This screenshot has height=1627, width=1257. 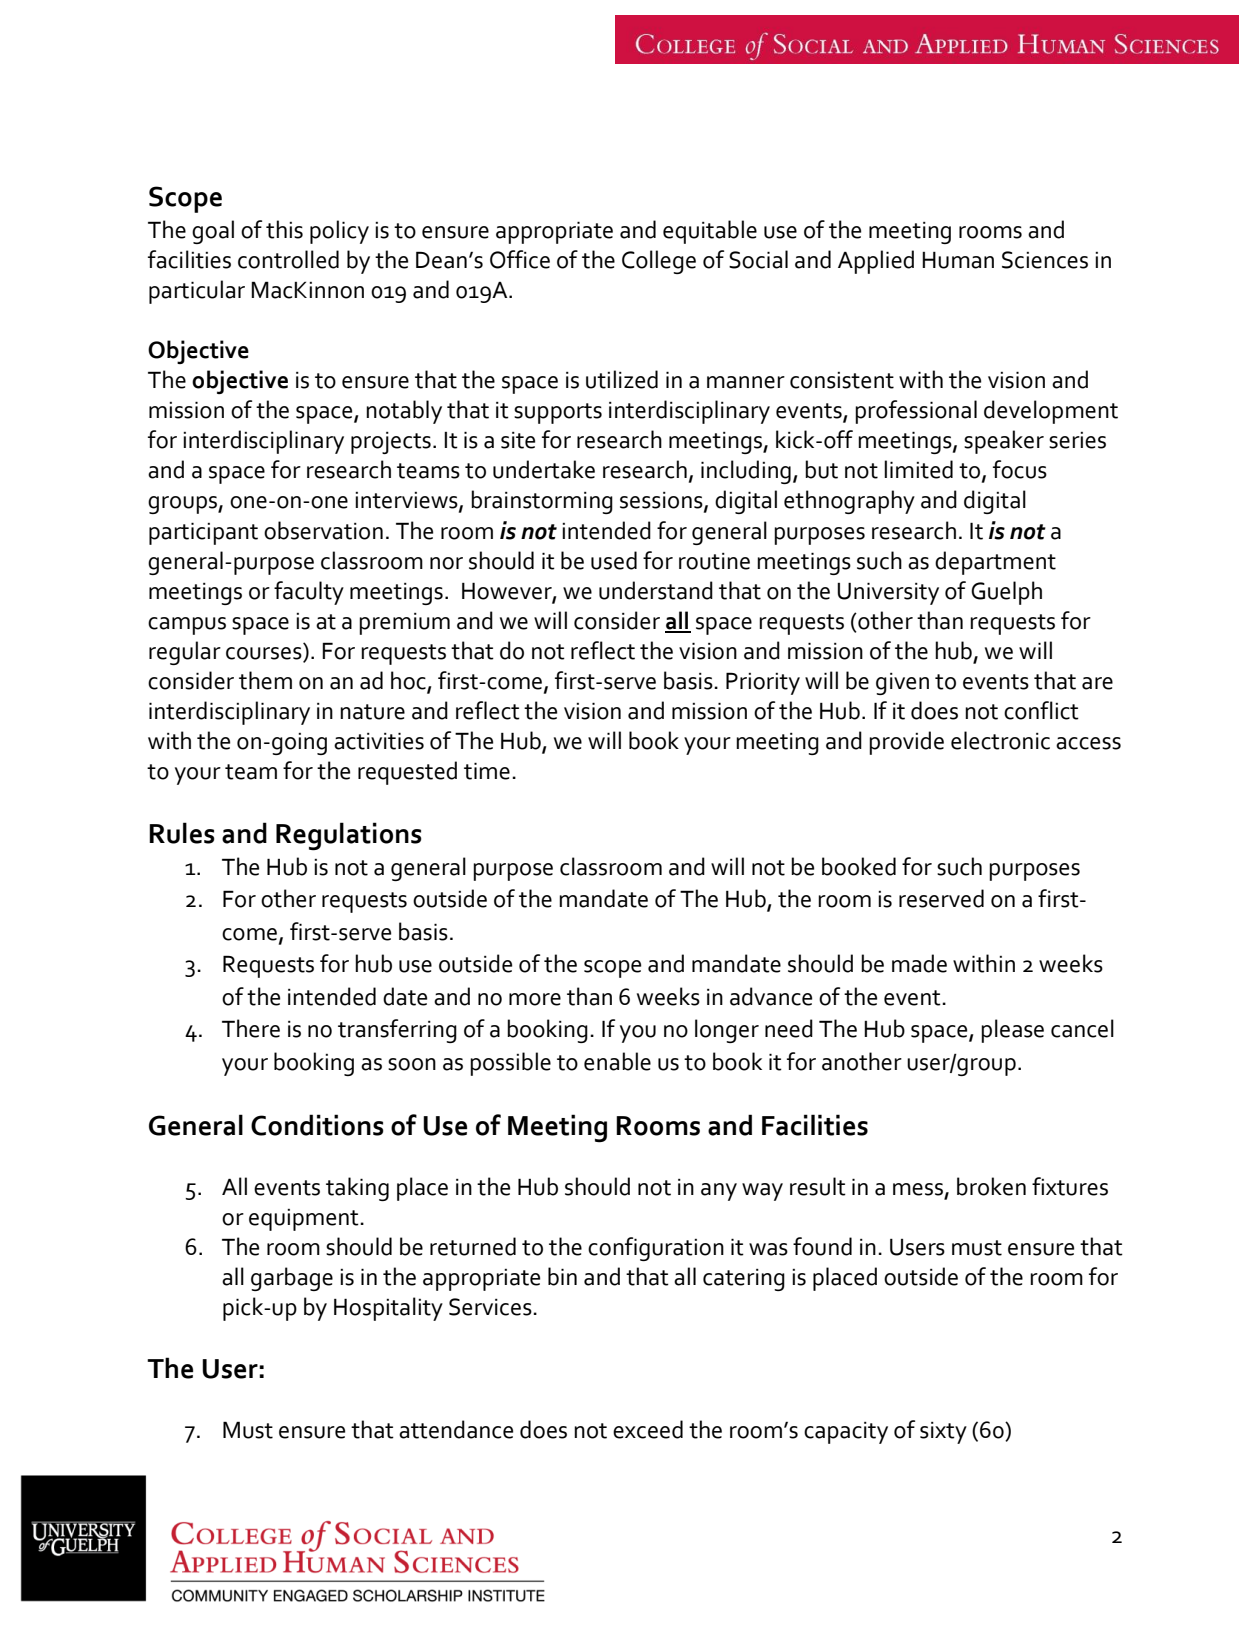 I want to click on Conditions, so click(x=317, y=1125).
